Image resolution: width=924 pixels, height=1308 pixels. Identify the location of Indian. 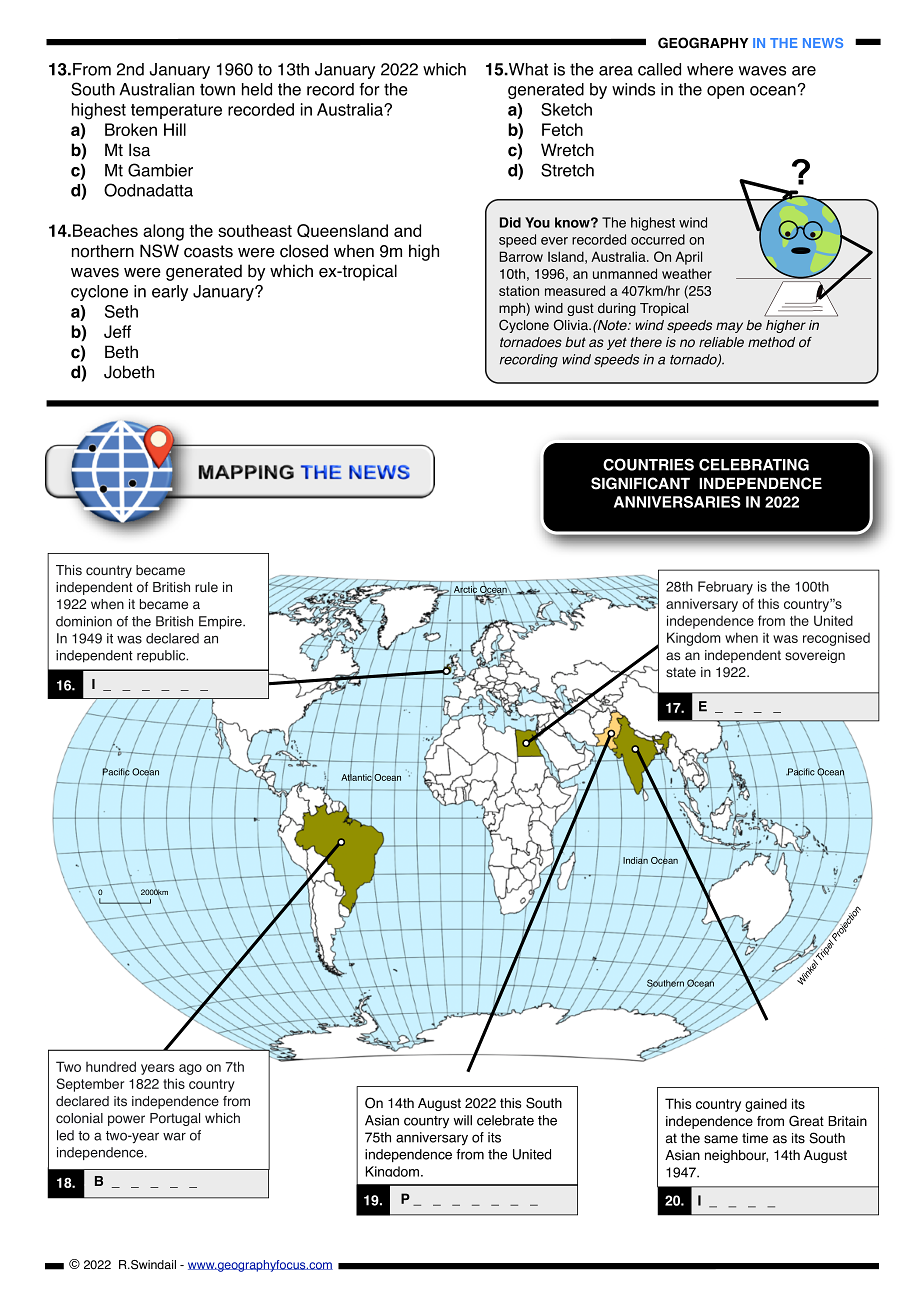
(635, 859).
